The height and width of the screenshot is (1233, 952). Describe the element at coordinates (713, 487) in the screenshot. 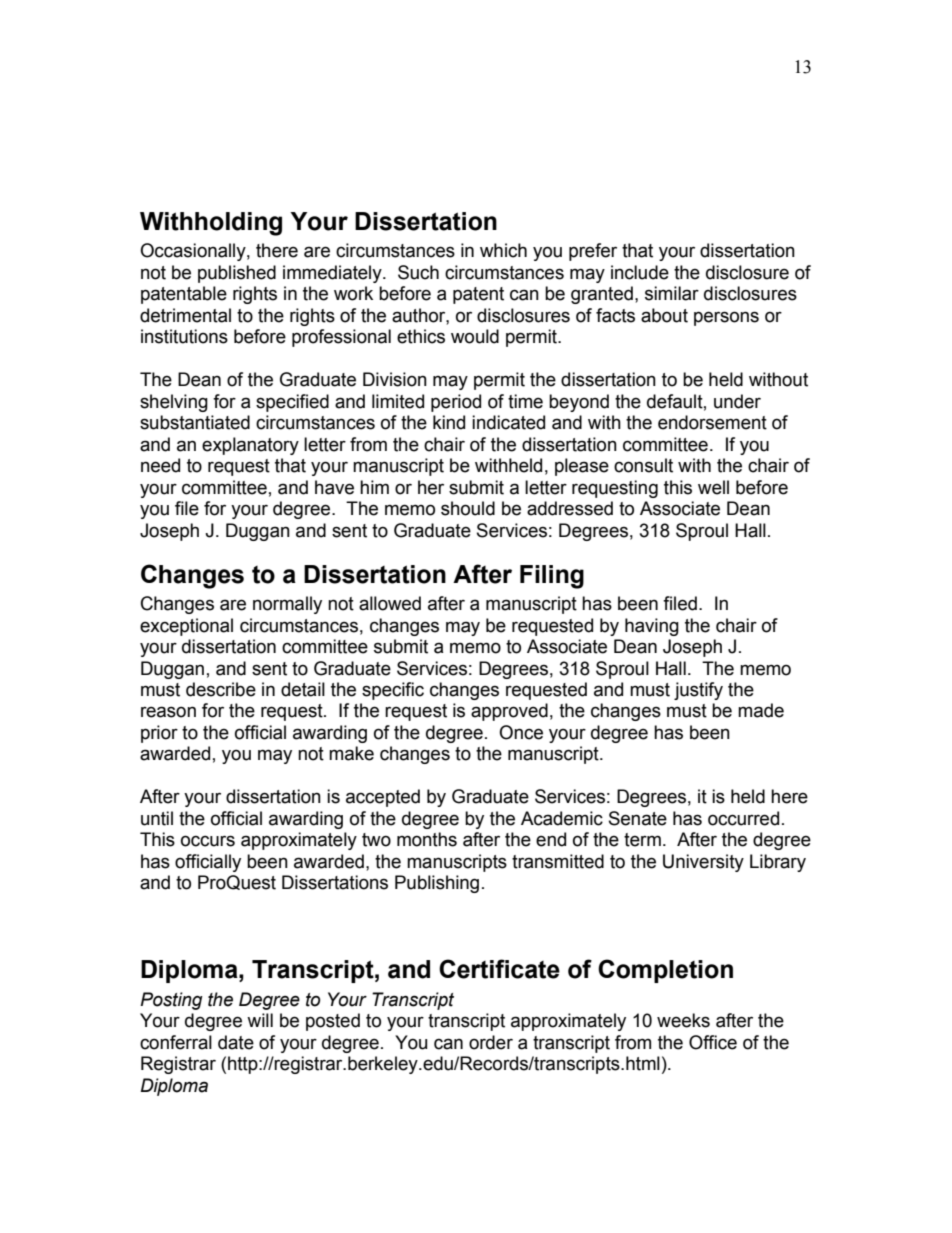

I see `well` at that location.
